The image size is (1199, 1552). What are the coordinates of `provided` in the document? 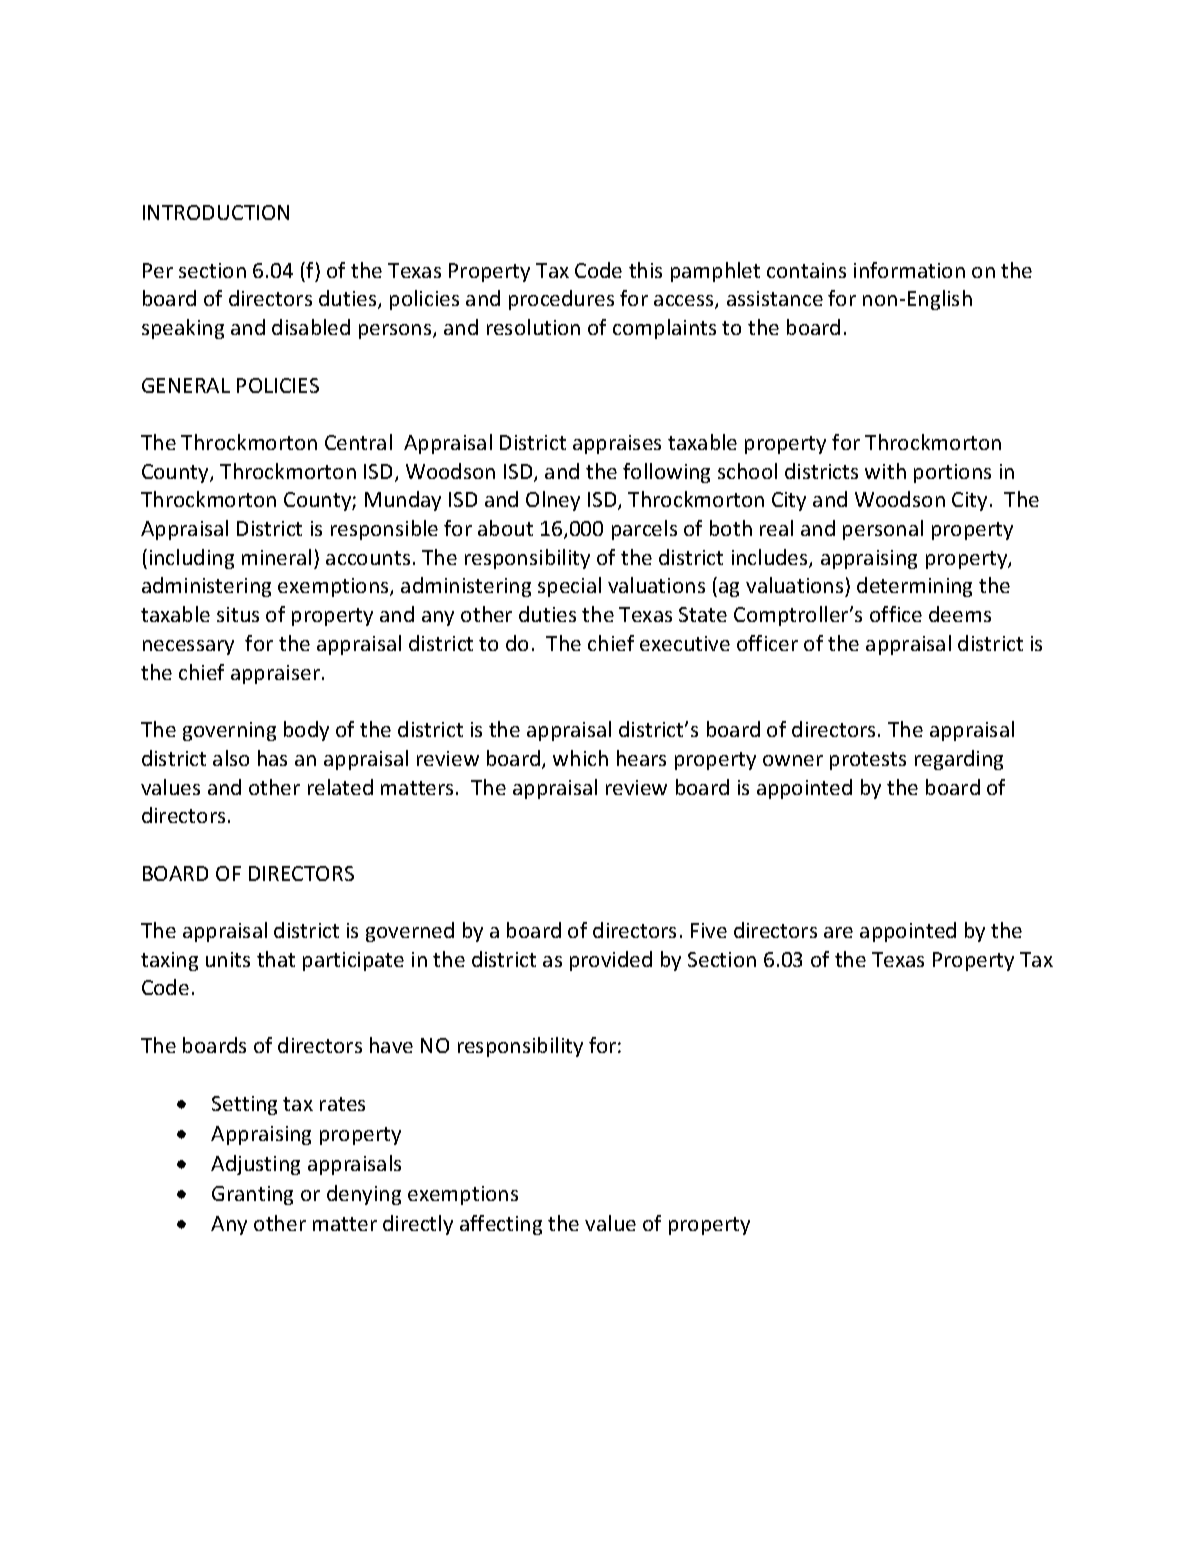 It's located at (611, 961).
